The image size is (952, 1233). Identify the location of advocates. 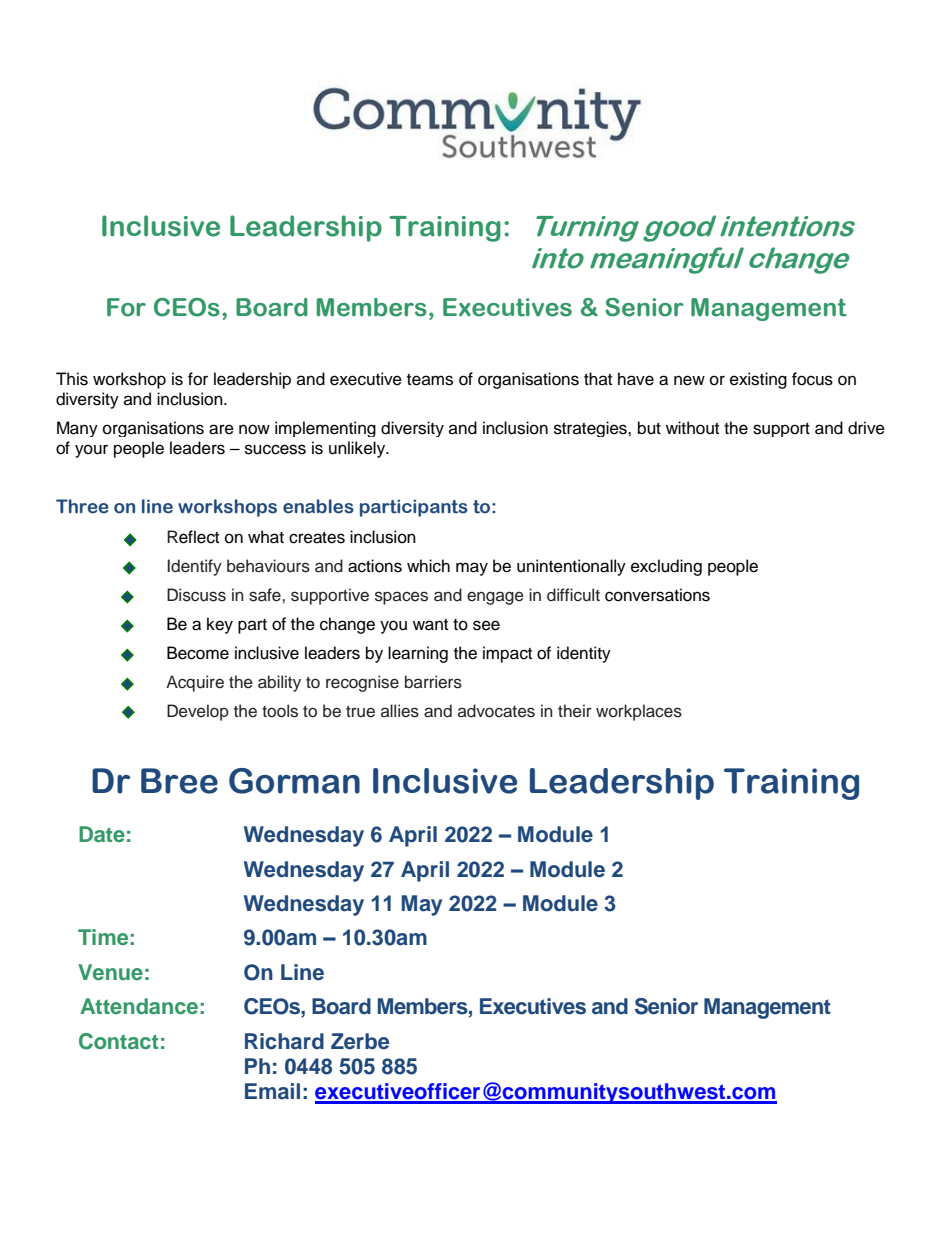
(496, 711).
